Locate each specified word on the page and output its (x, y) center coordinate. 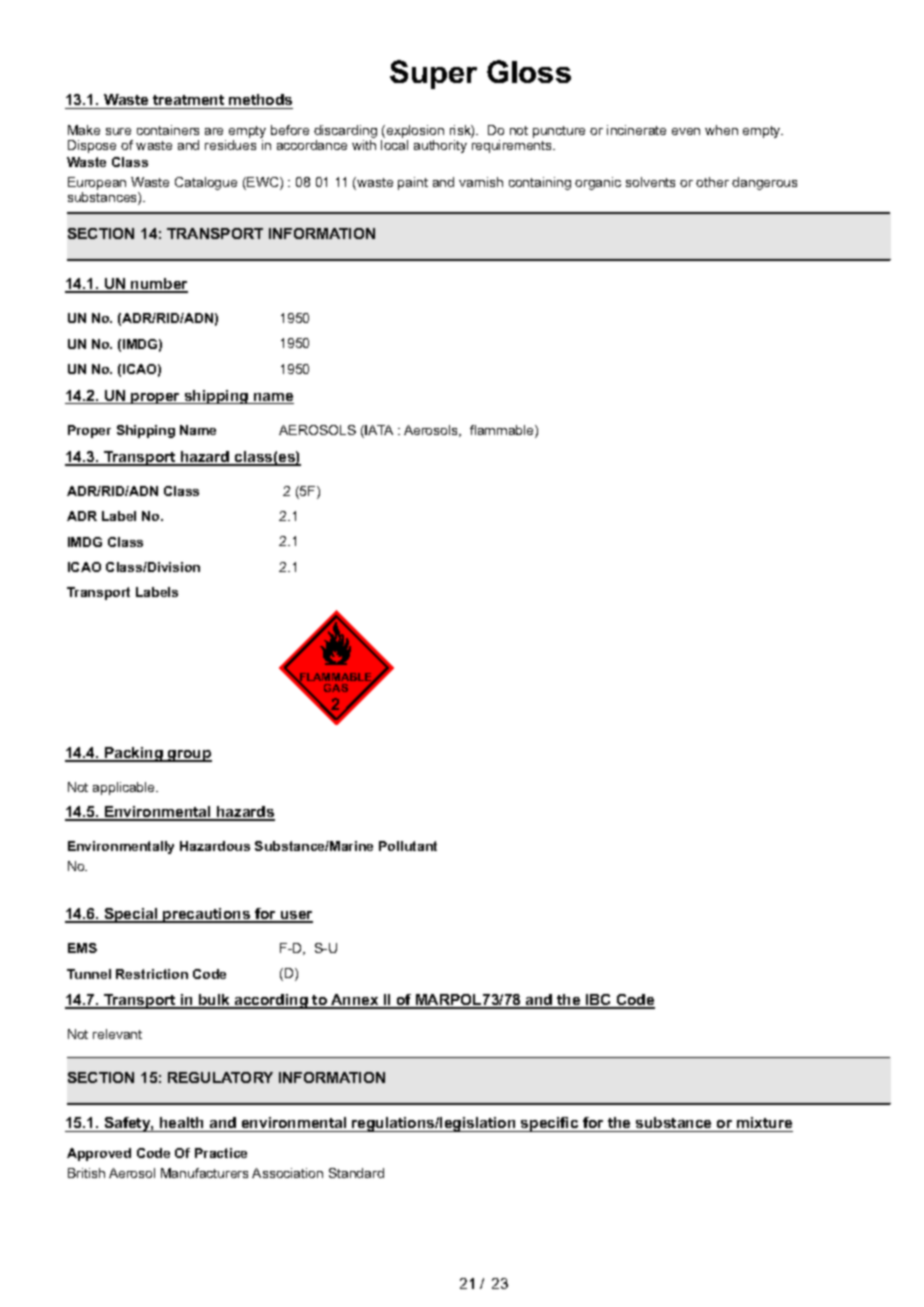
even (686, 131)
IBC (599, 1001)
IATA (379, 430)
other (712, 182)
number (158, 285)
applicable (125, 788)
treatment (189, 102)
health (182, 1124)
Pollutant (408, 846)
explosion (414, 131)
